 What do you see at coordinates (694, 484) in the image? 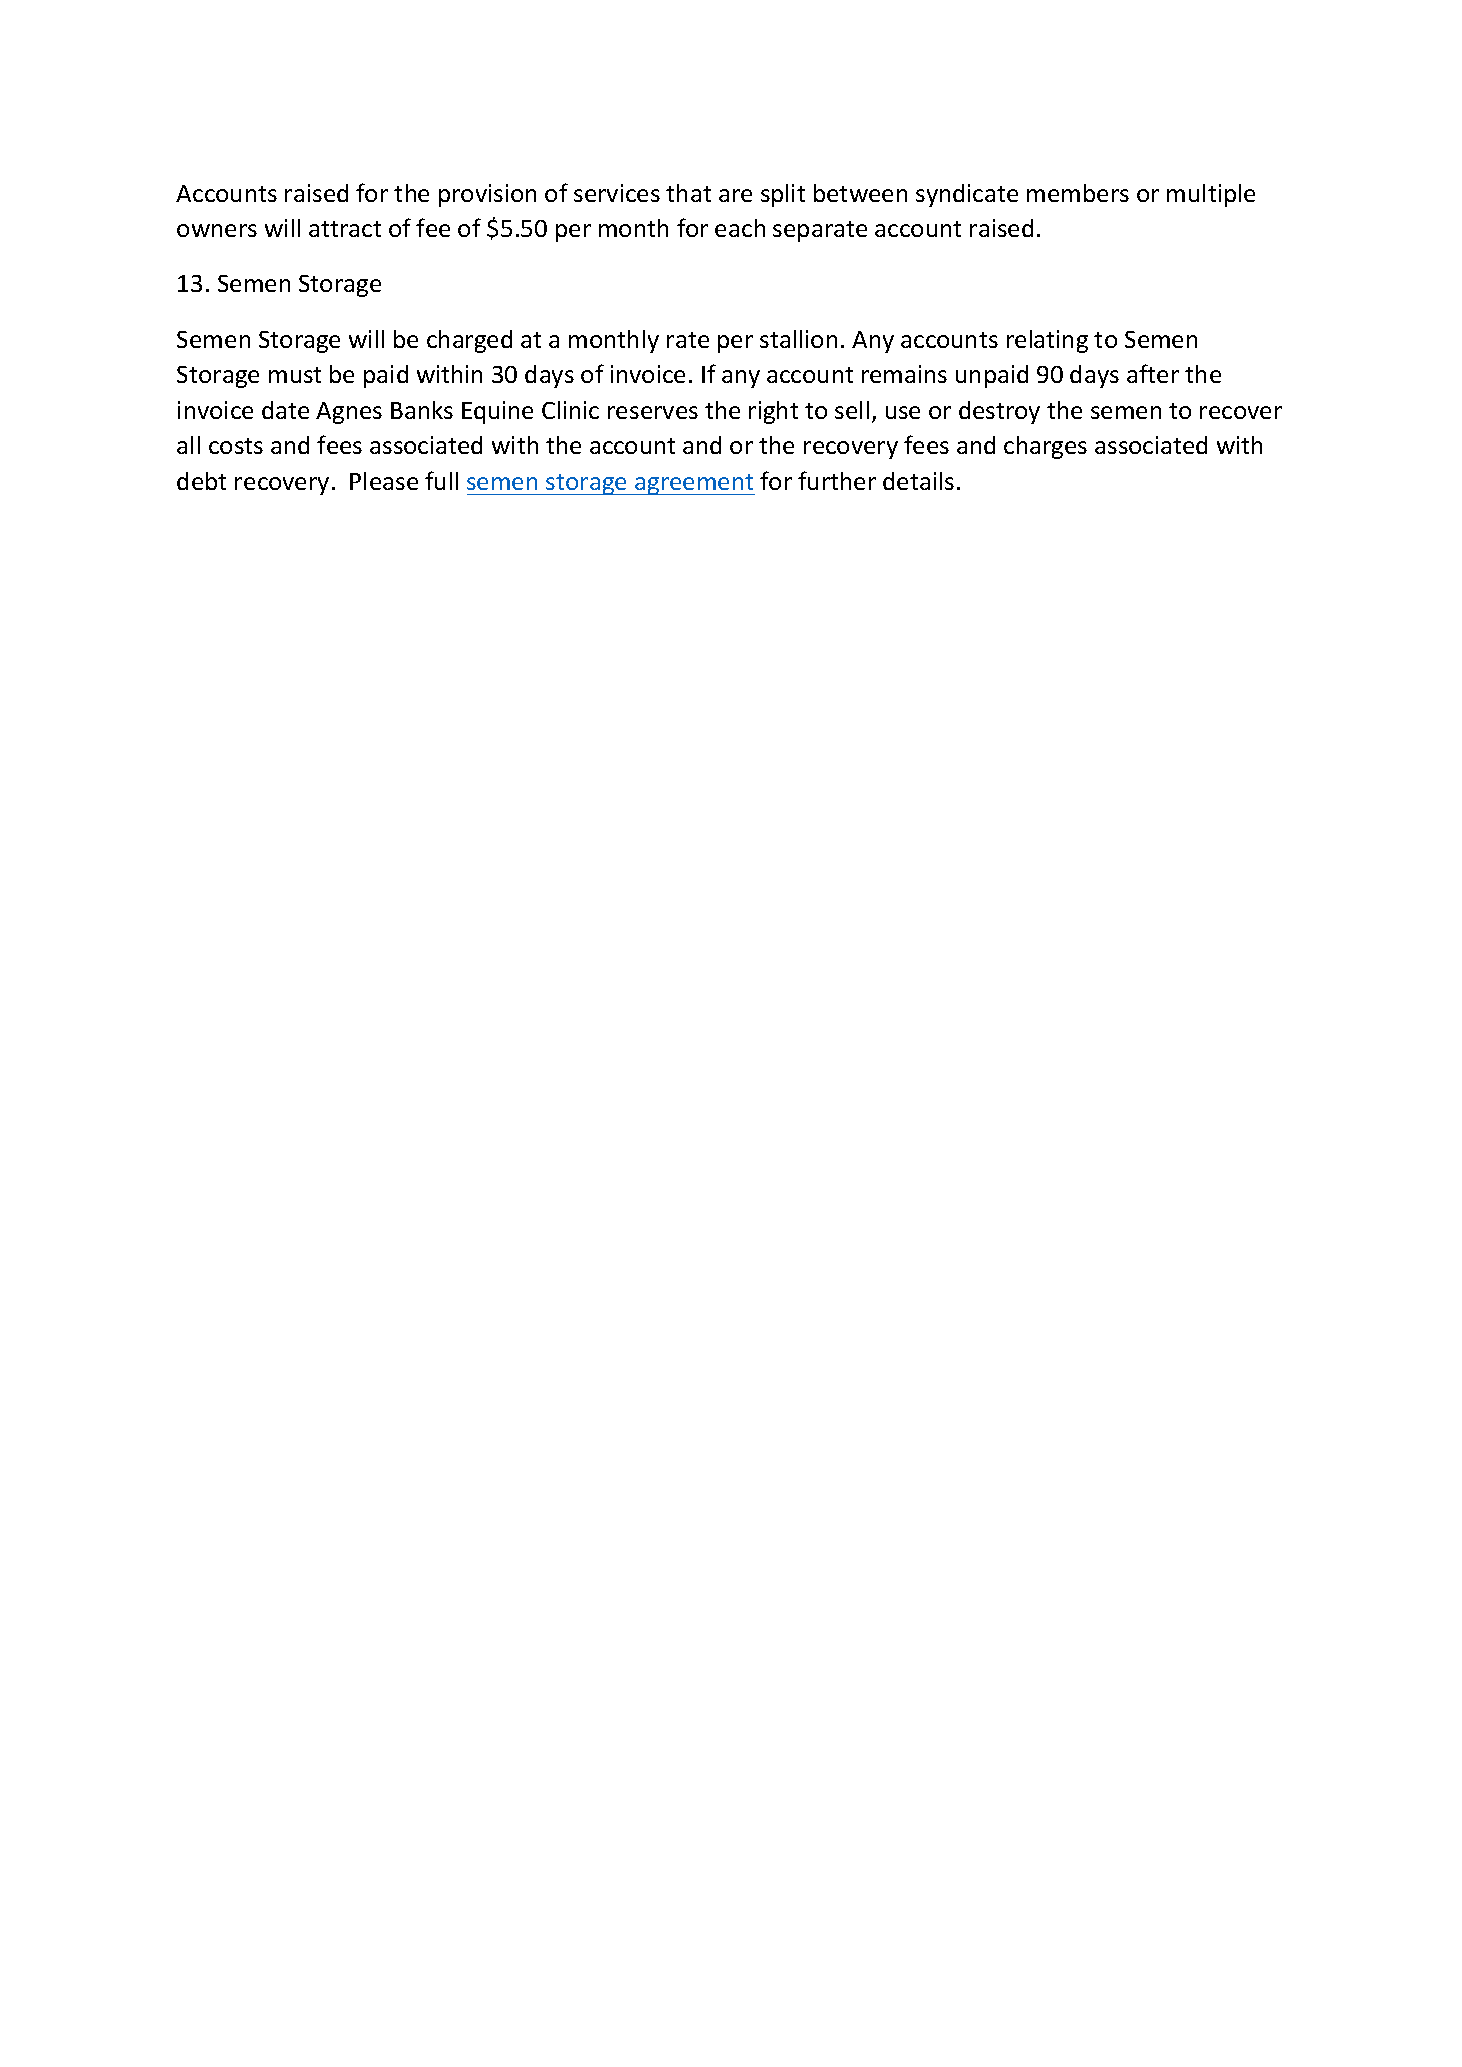
I see `agreement` at bounding box center [694, 484].
